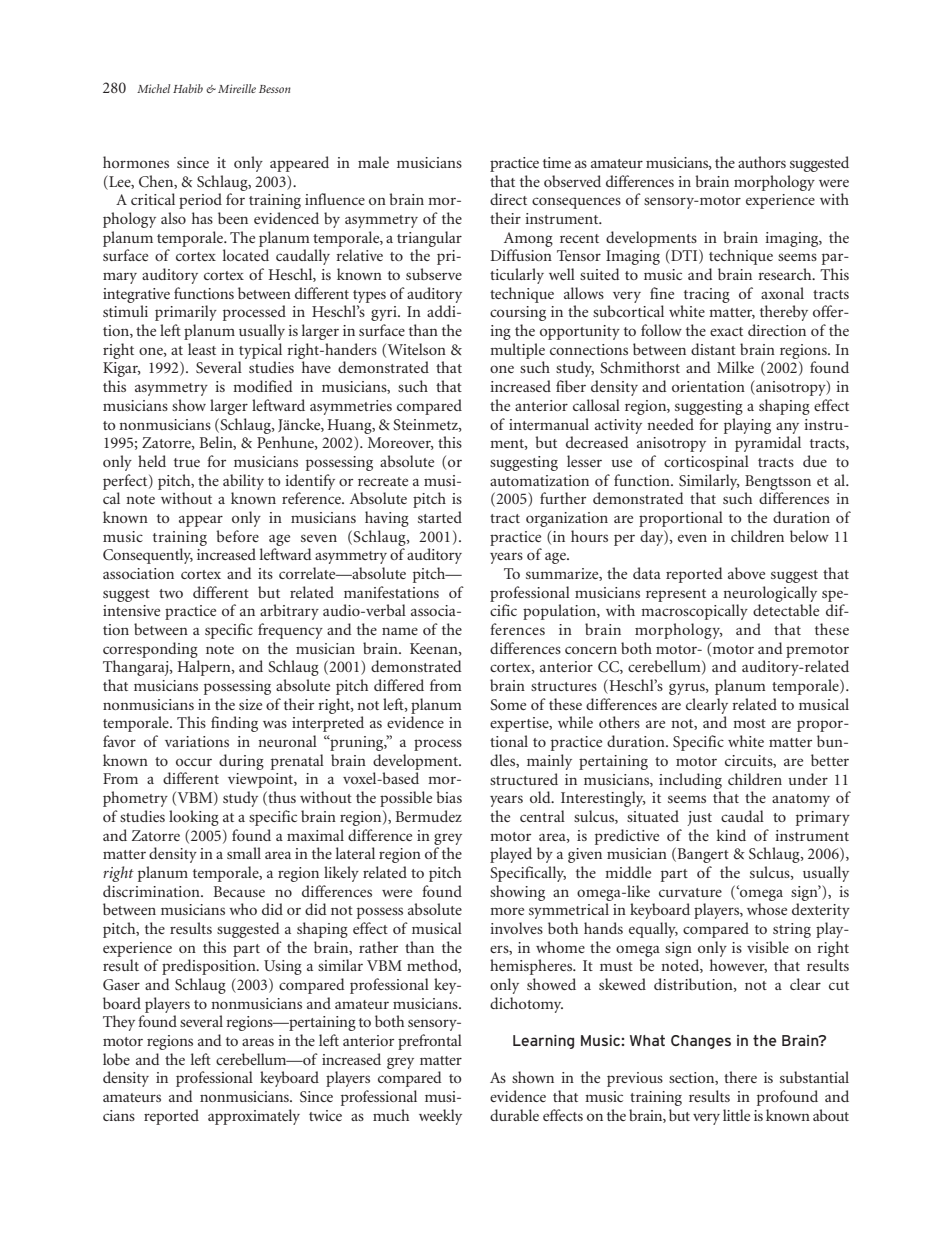 This document has height=1233, width=952. I want to click on distant, so click(713, 349).
